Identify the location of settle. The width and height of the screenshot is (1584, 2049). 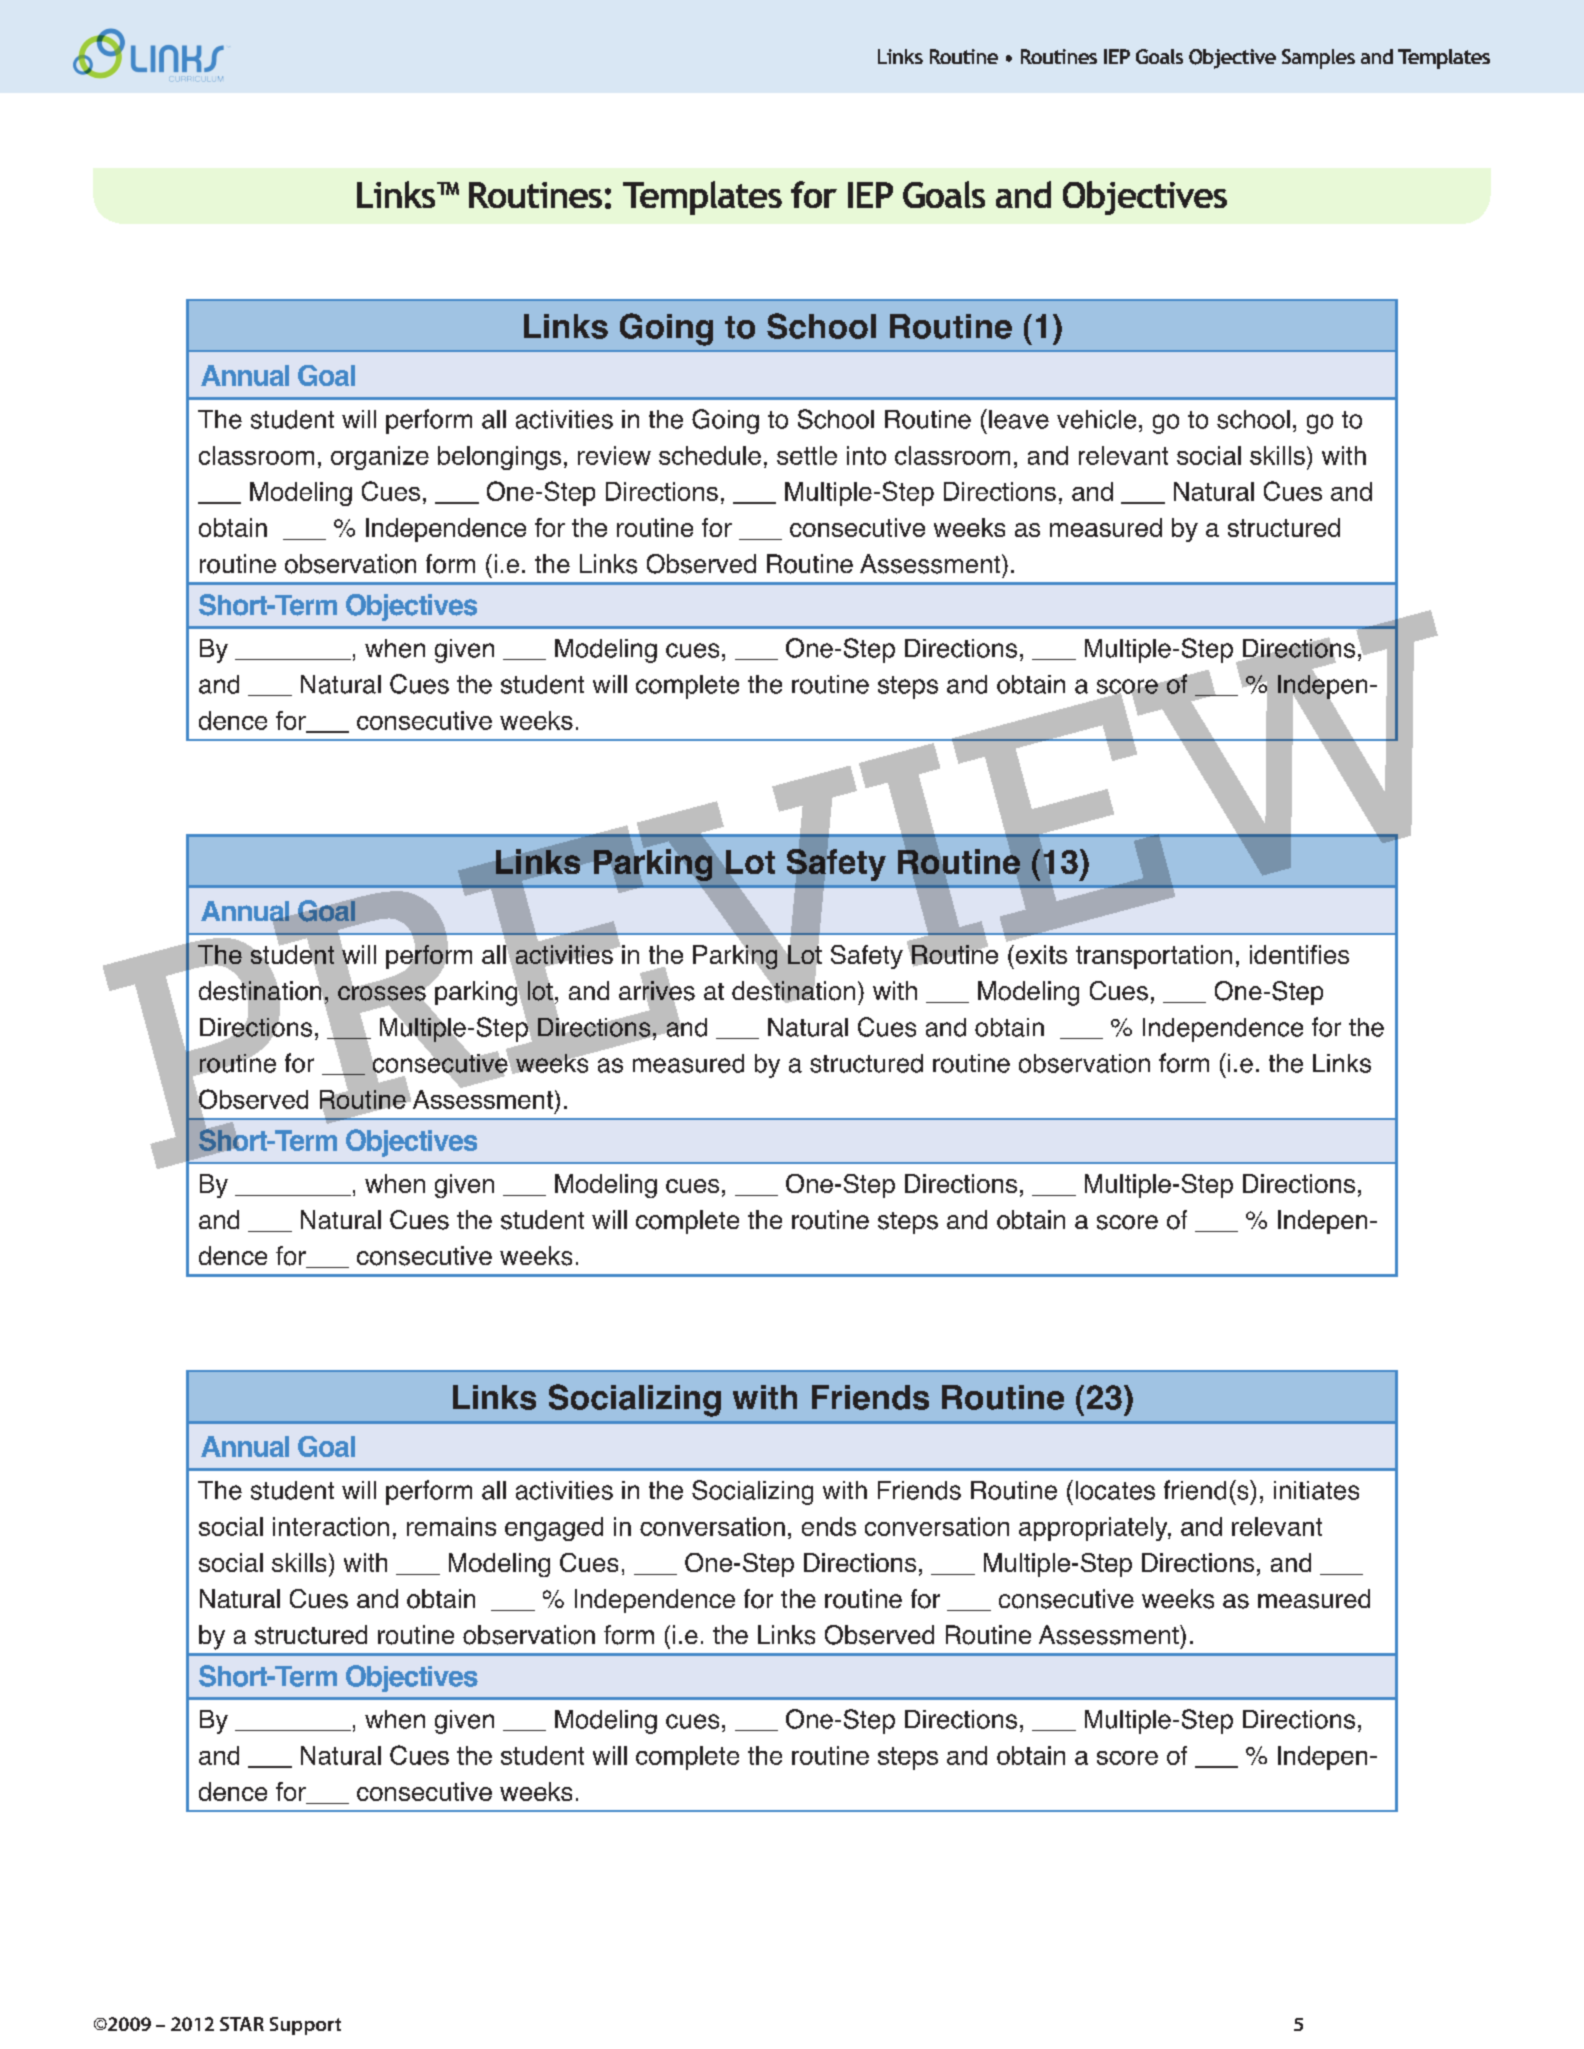
(807, 455).
